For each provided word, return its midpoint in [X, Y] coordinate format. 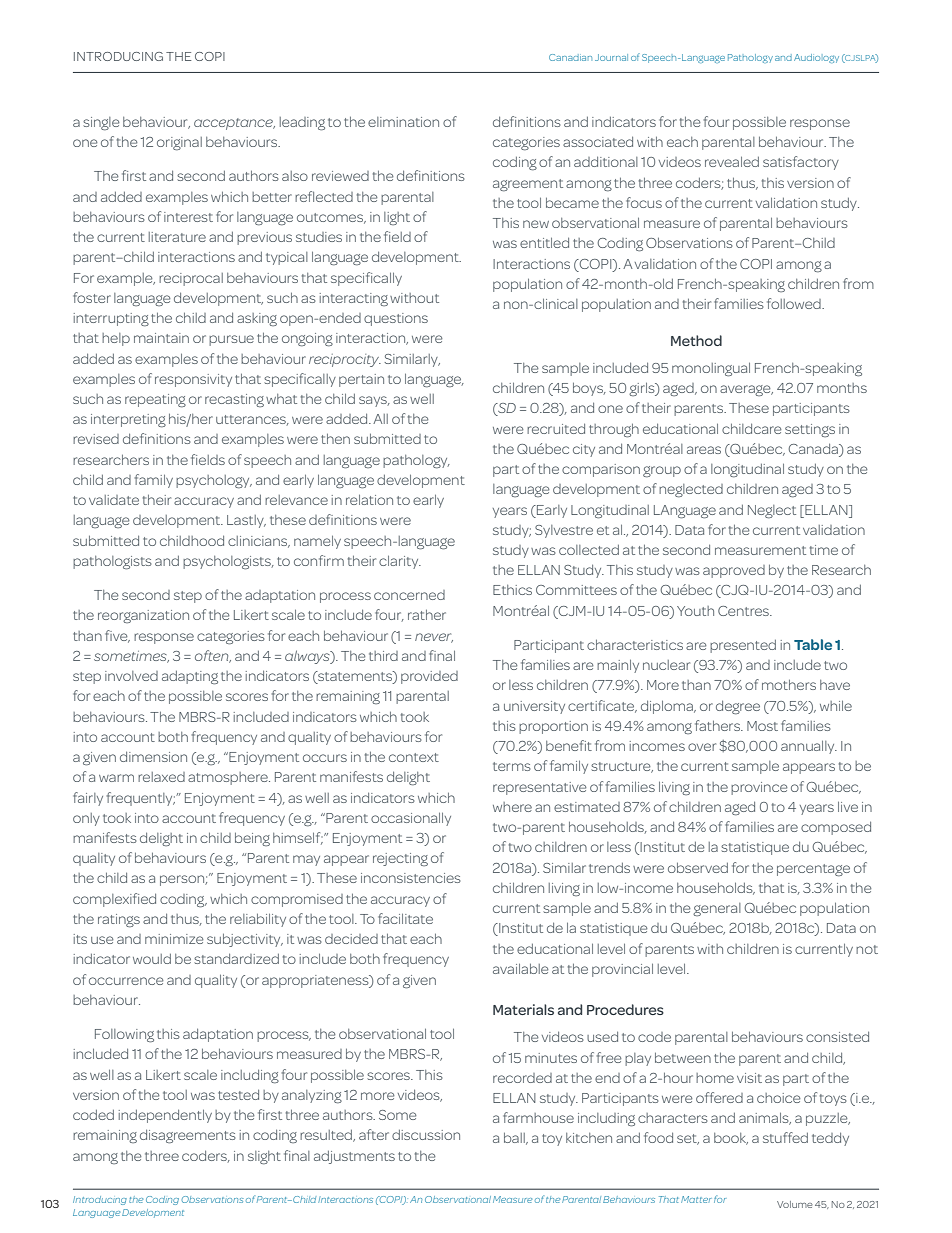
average [746, 390]
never [434, 638]
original [179, 143]
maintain [161, 338]
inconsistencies [411, 878]
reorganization [143, 616]
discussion [426, 1135]
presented [743, 646]
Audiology [816, 58]
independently [165, 1116]
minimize [174, 939]
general [717, 909]
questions [396, 319]
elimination [403, 122]
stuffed [785, 1137]
